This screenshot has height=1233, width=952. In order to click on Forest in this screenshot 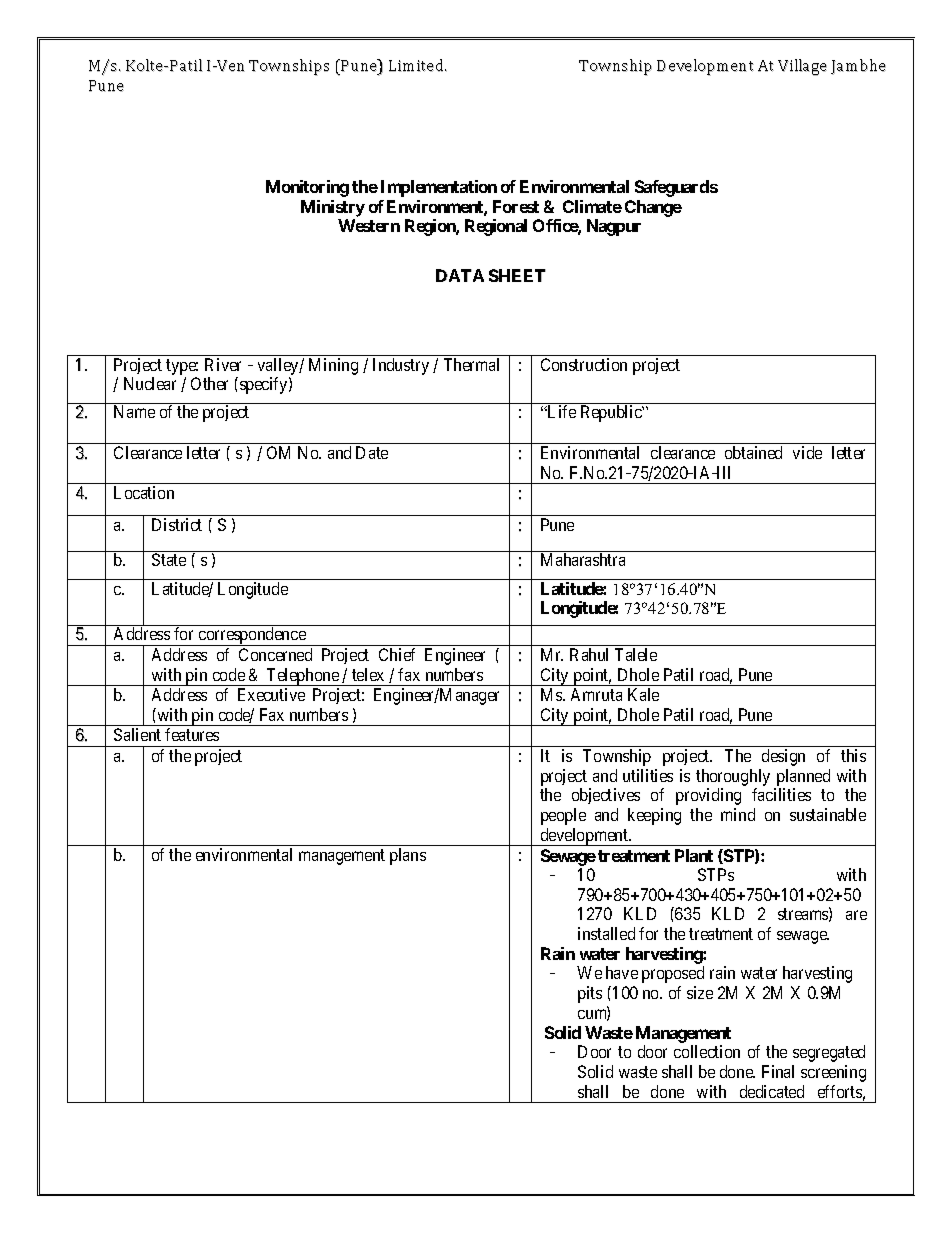, I will do `click(516, 206)`.
